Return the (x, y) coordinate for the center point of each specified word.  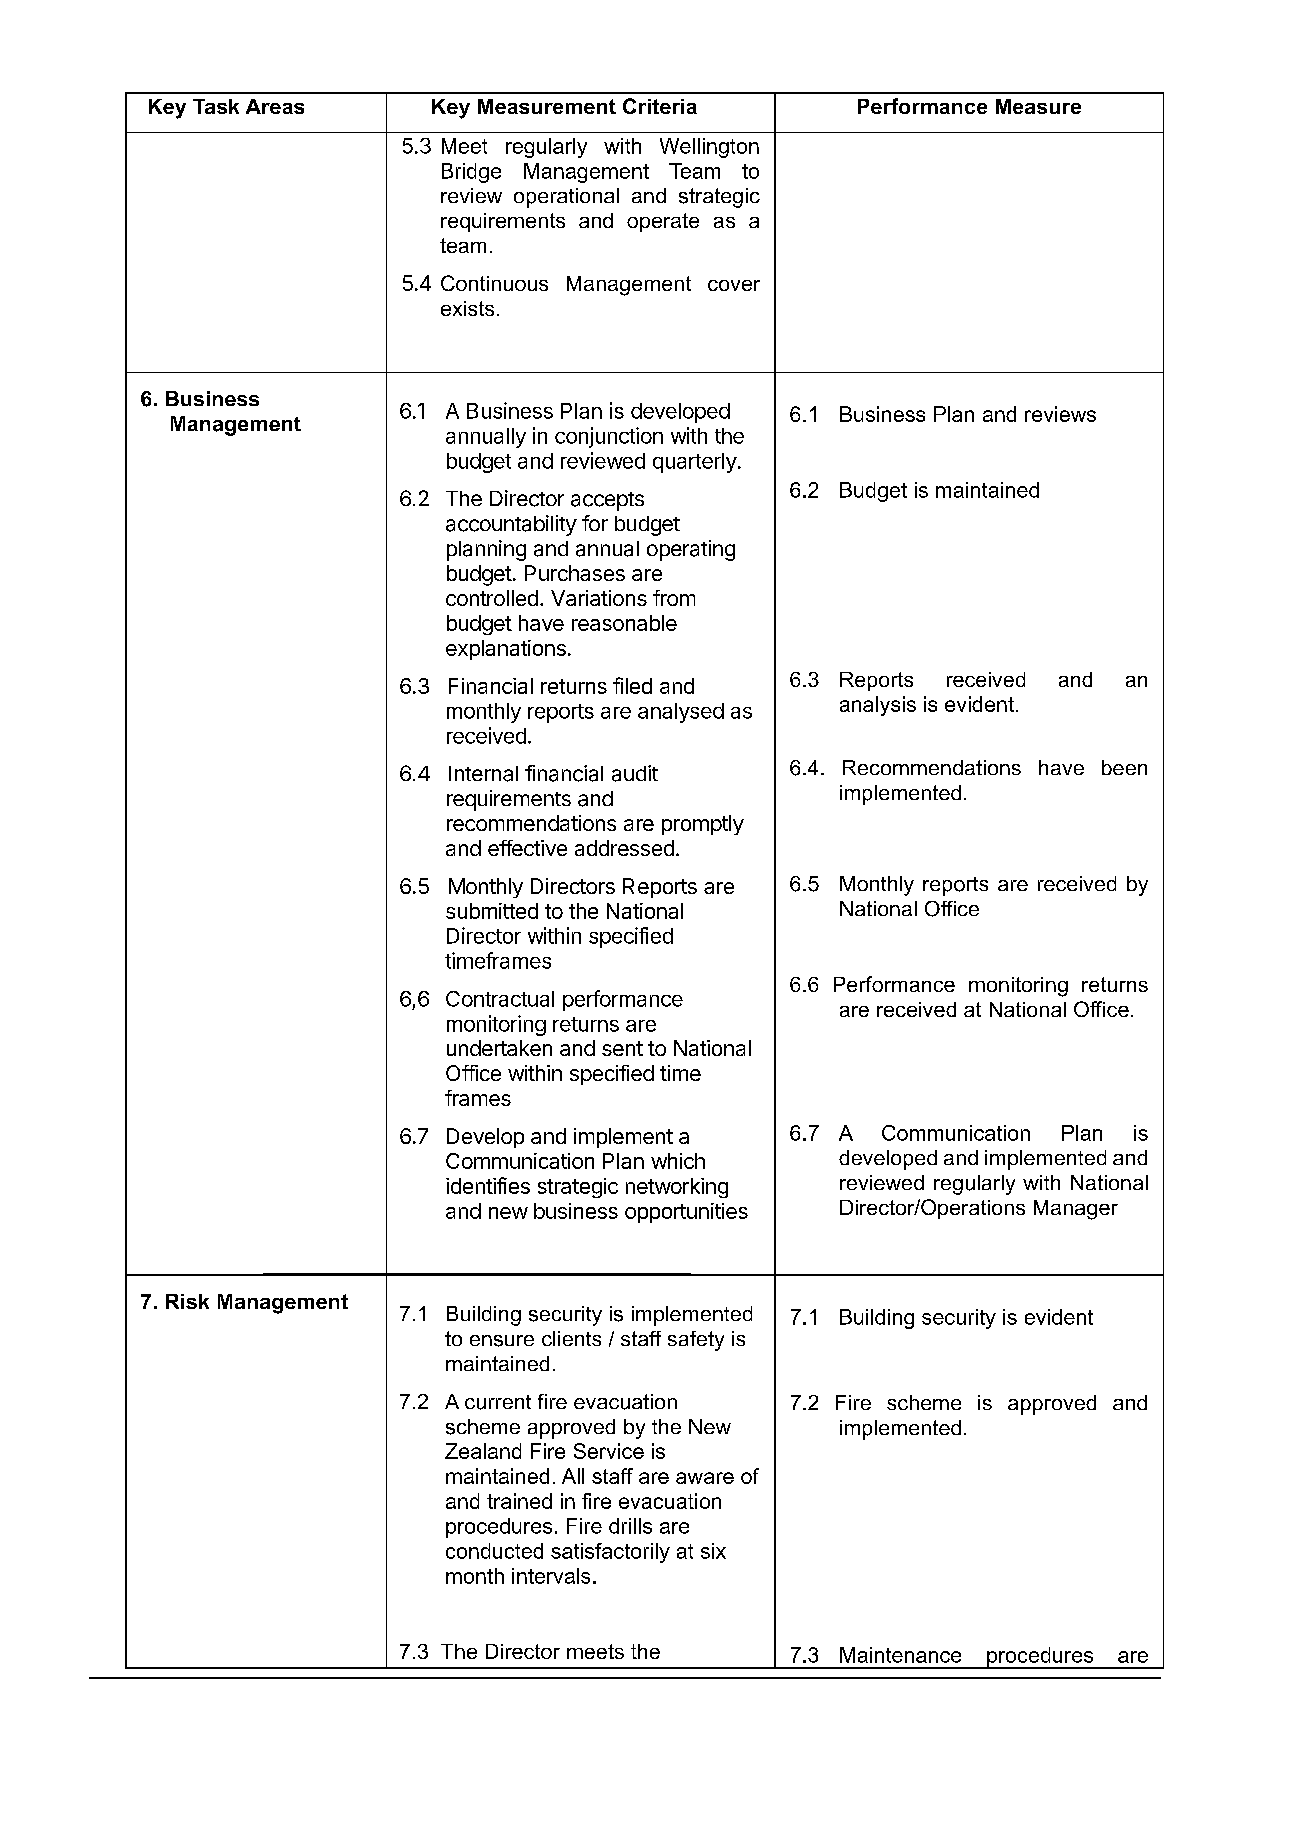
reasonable (624, 623)
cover (734, 285)
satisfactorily (610, 1553)
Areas (275, 106)
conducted (494, 1551)
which (678, 1161)
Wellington (709, 148)
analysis (878, 706)
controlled (492, 598)
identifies (488, 1185)
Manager (1076, 1210)
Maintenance (900, 1655)
